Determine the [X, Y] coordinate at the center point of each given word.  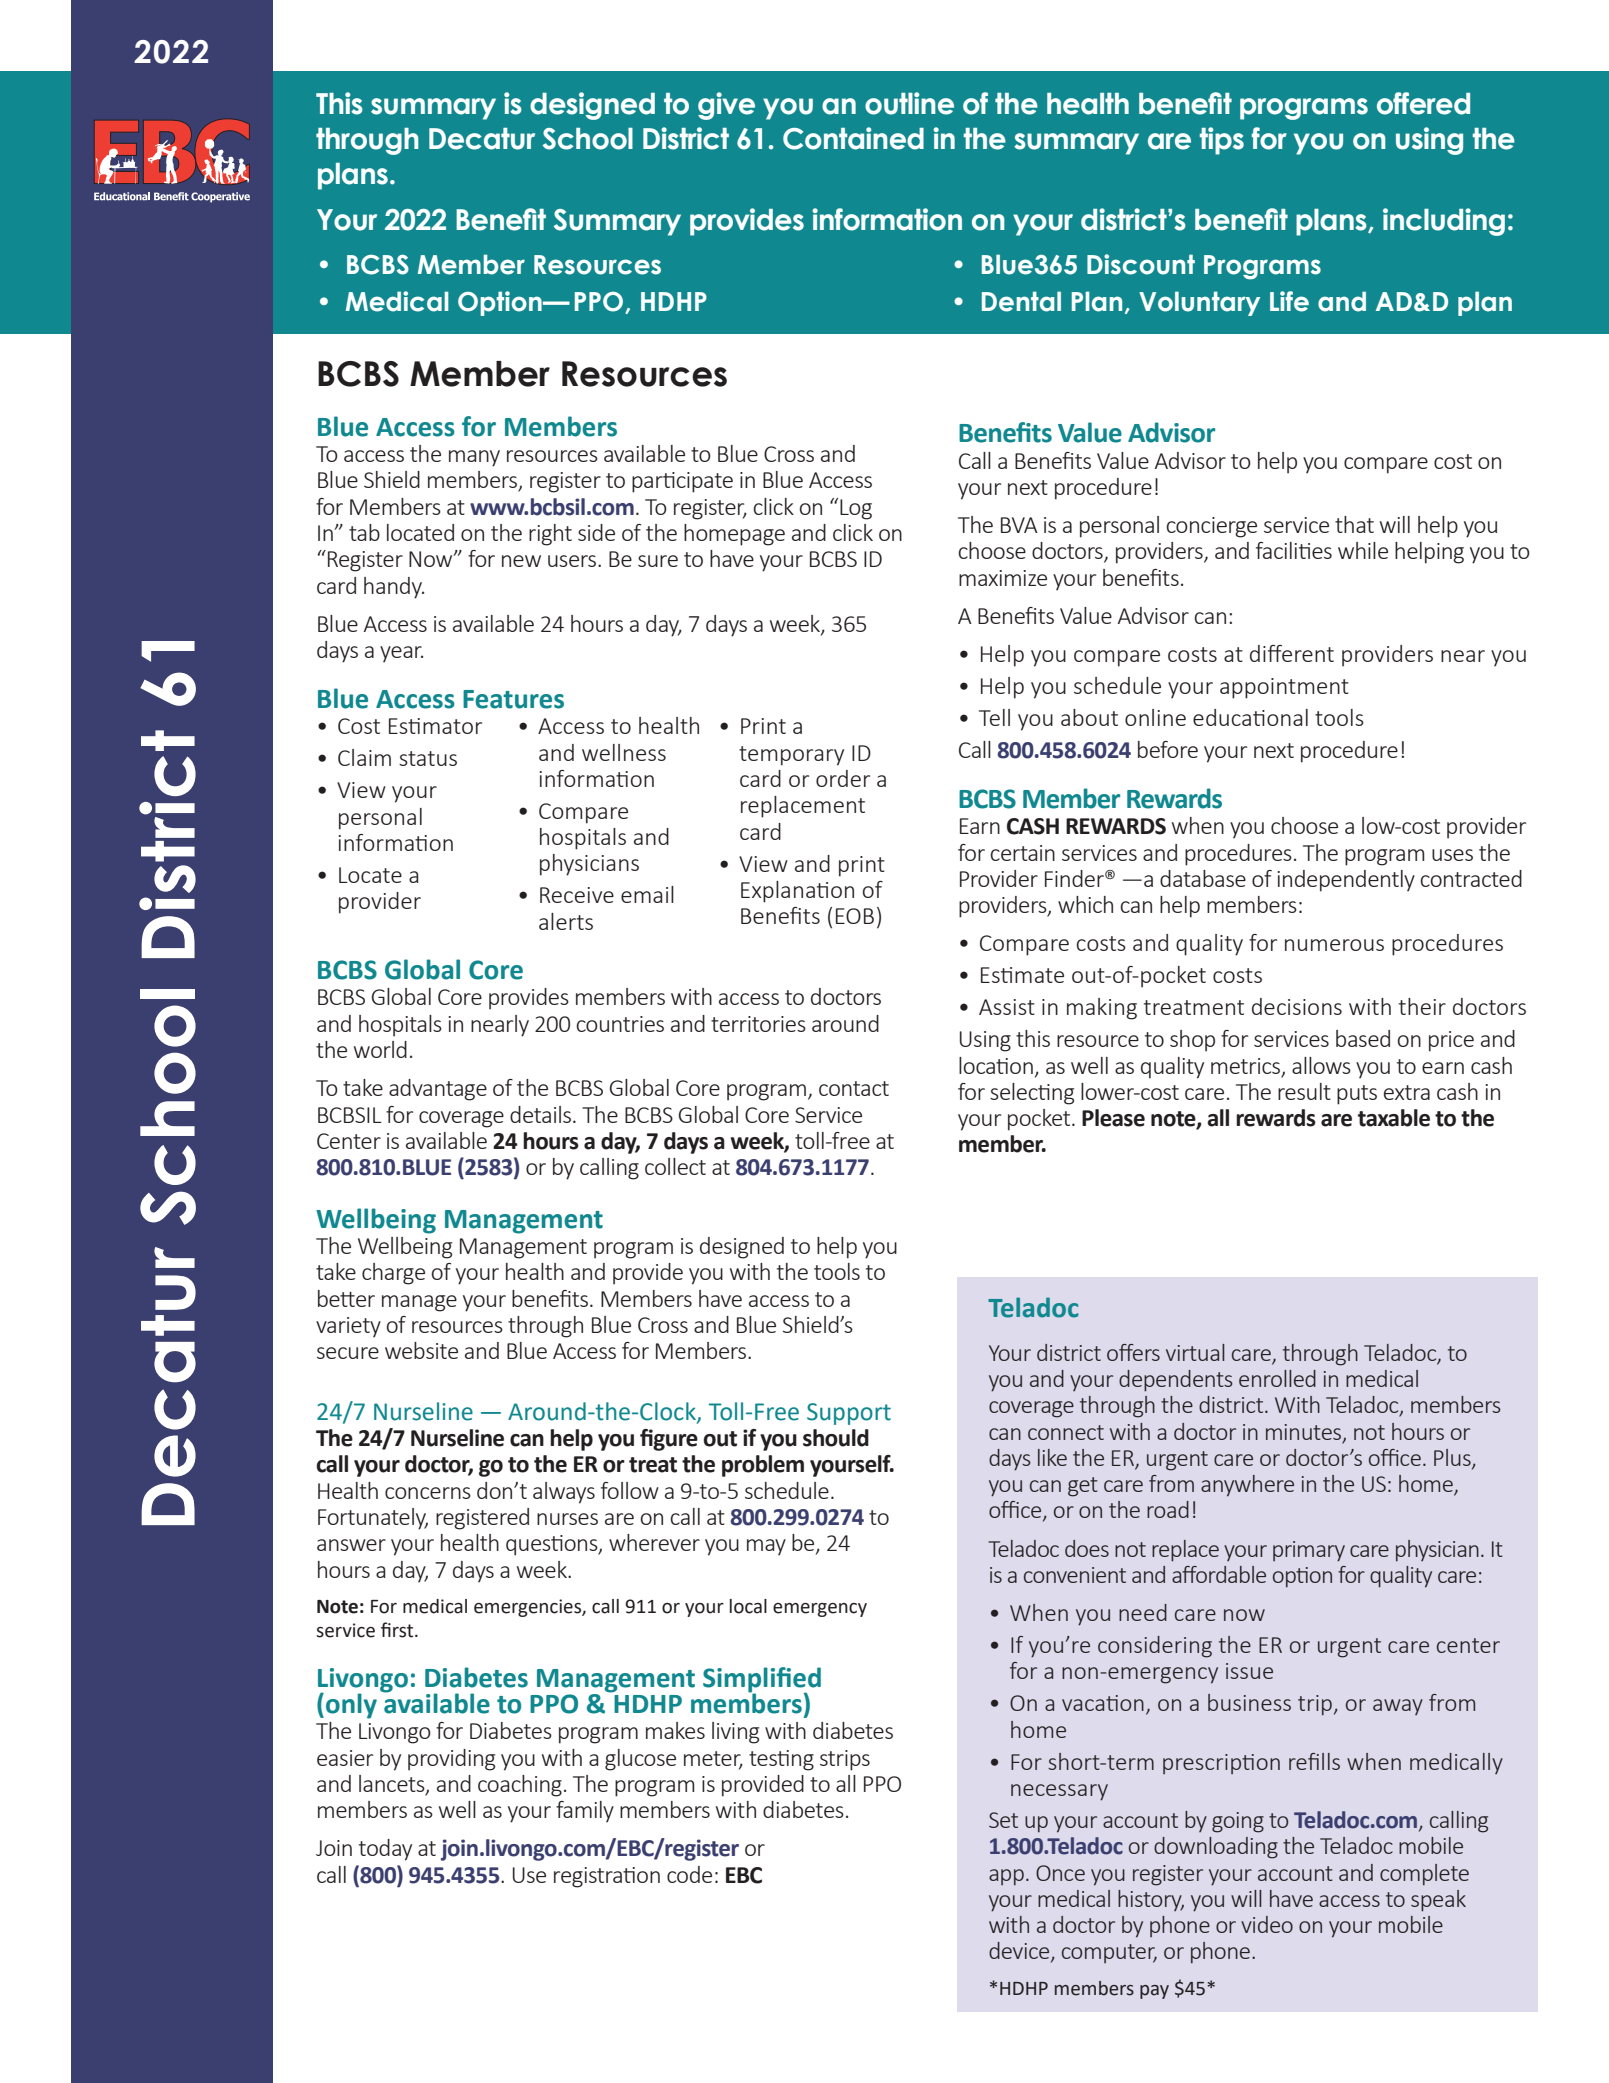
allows [1321, 1065]
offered [1423, 103]
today [385, 1850]
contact [854, 1088]
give [726, 106]
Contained [853, 138]
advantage [438, 1090]
